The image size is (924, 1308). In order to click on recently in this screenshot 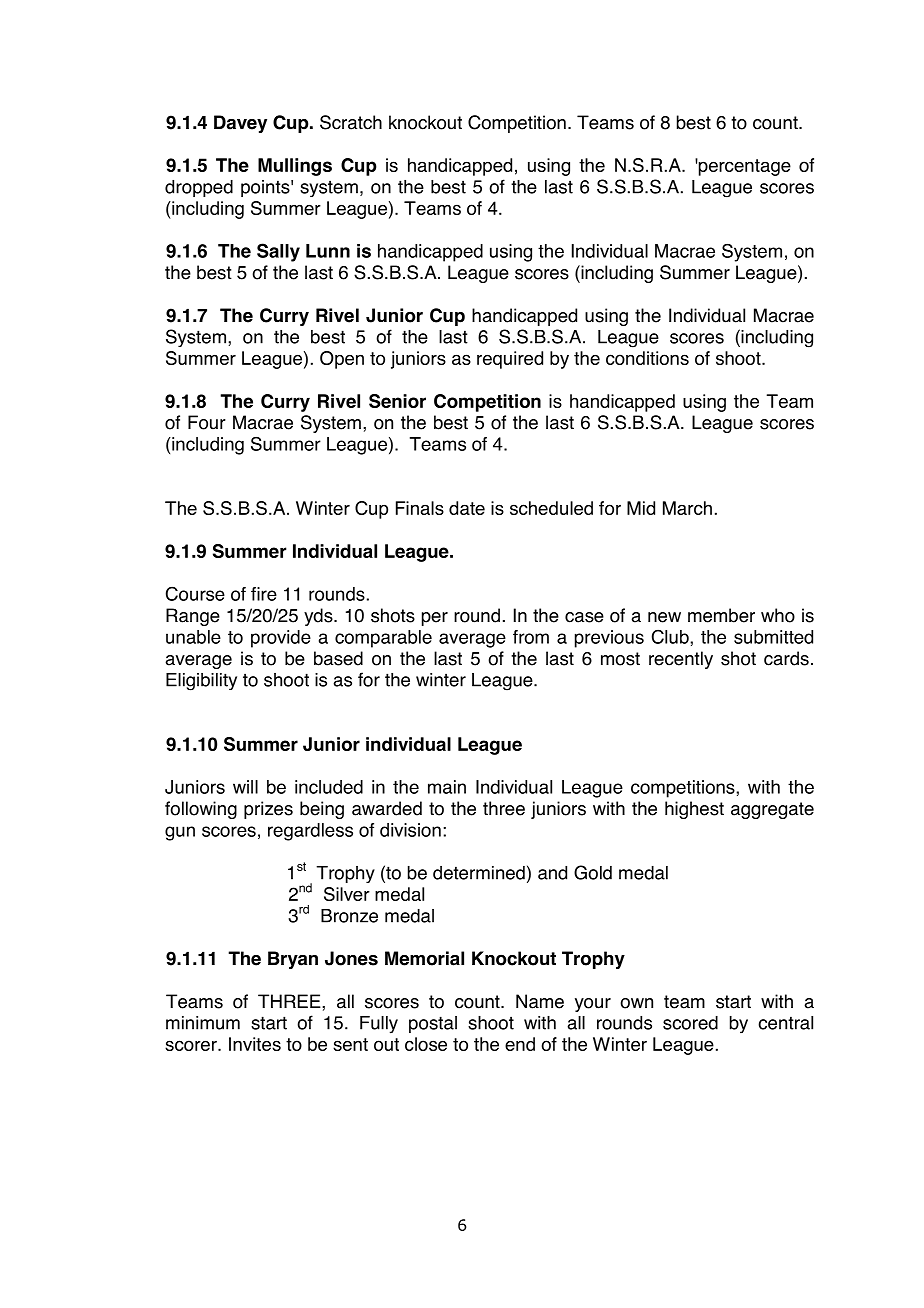, I will do `click(681, 660)`.
